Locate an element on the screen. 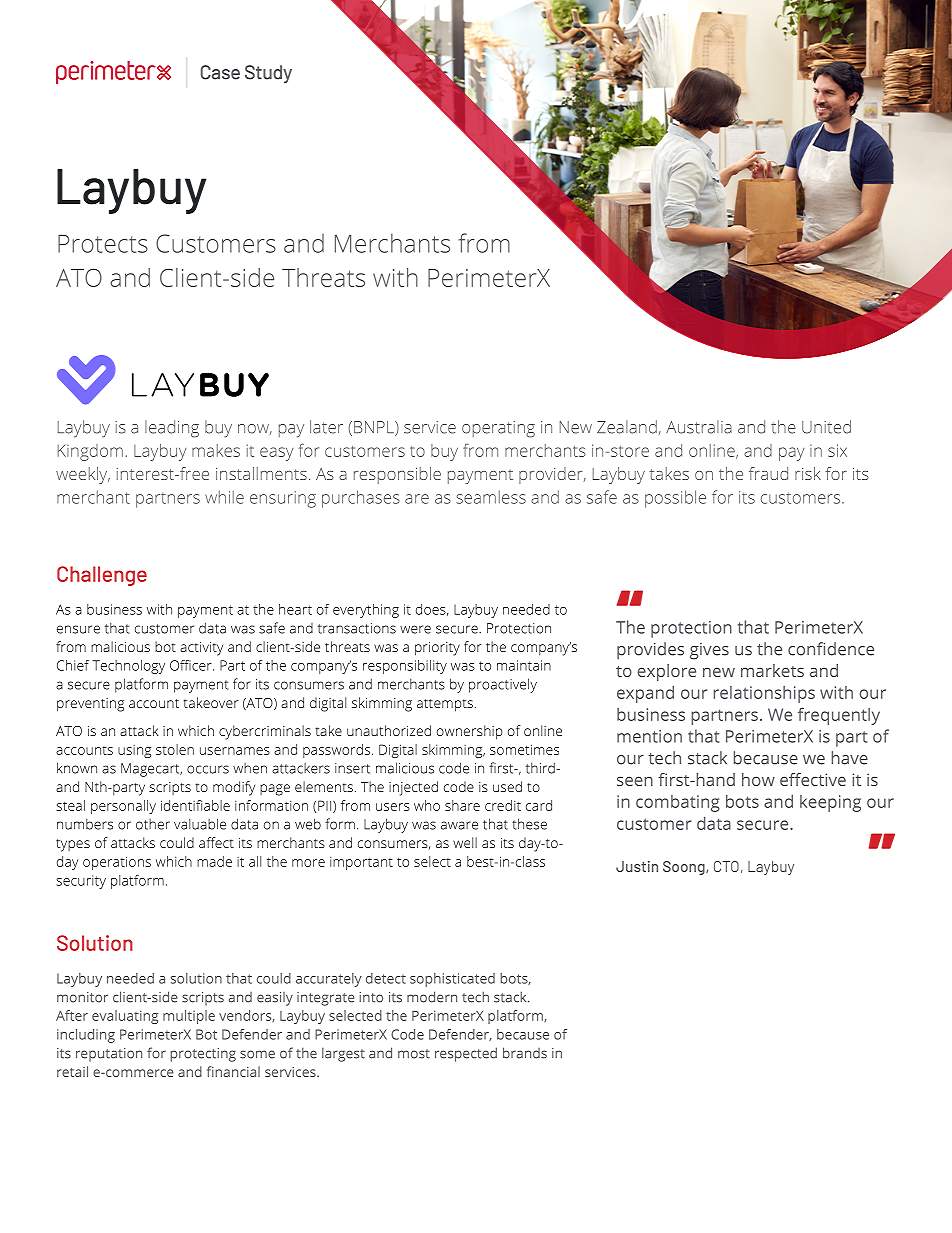 This screenshot has height=1233, width=952. protecting is located at coordinates (203, 1055).
